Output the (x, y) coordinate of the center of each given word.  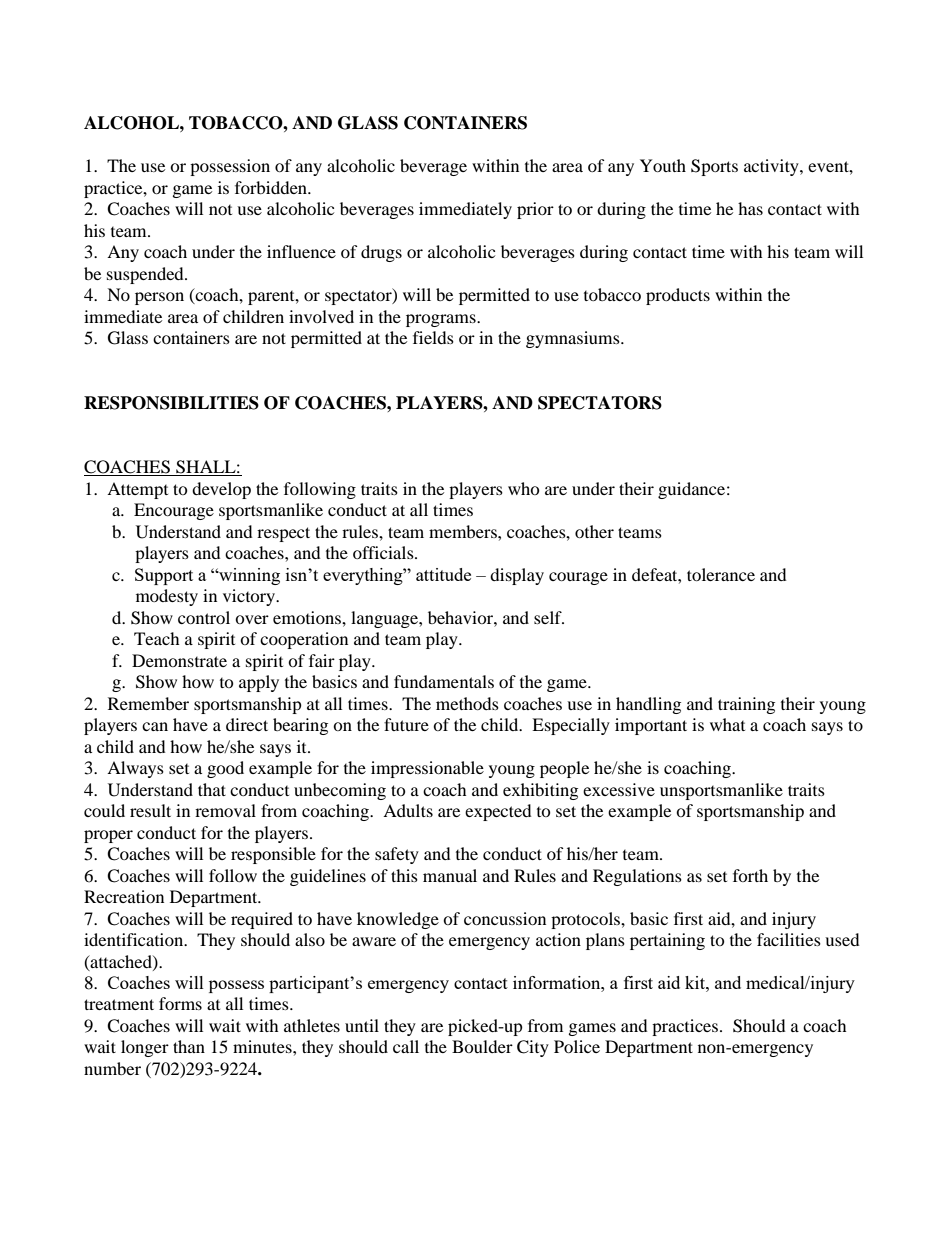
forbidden (272, 187)
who (524, 488)
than (189, 1046)
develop (221, 490)
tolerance (721, 574)
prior (535, 210)
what (727, 724)
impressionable (427, 769)
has (750, 208)
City (533, 1048)
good (225, 769)
